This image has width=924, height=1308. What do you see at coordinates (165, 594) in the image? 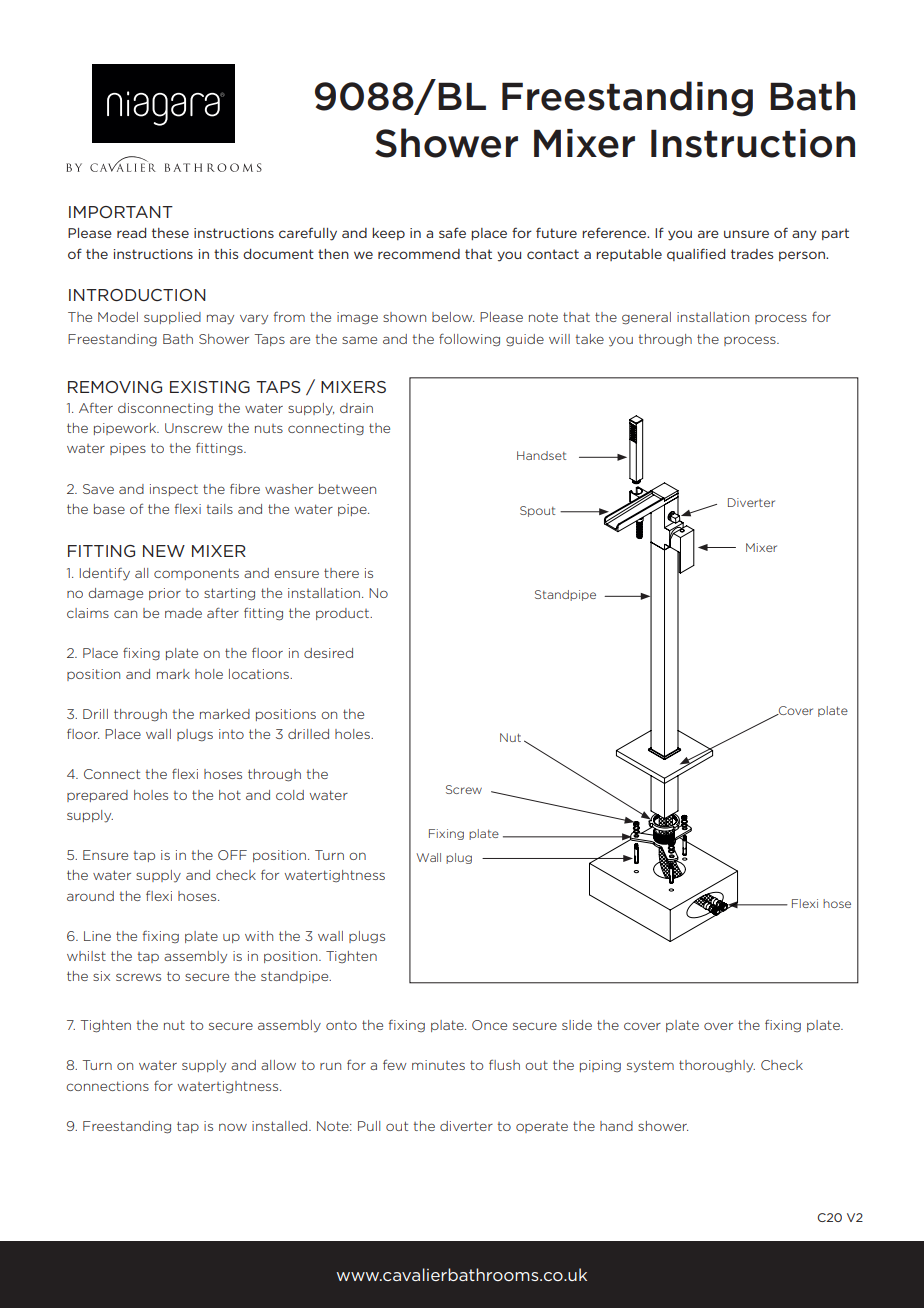
I see `prior` at bounding box center [165, 594].
